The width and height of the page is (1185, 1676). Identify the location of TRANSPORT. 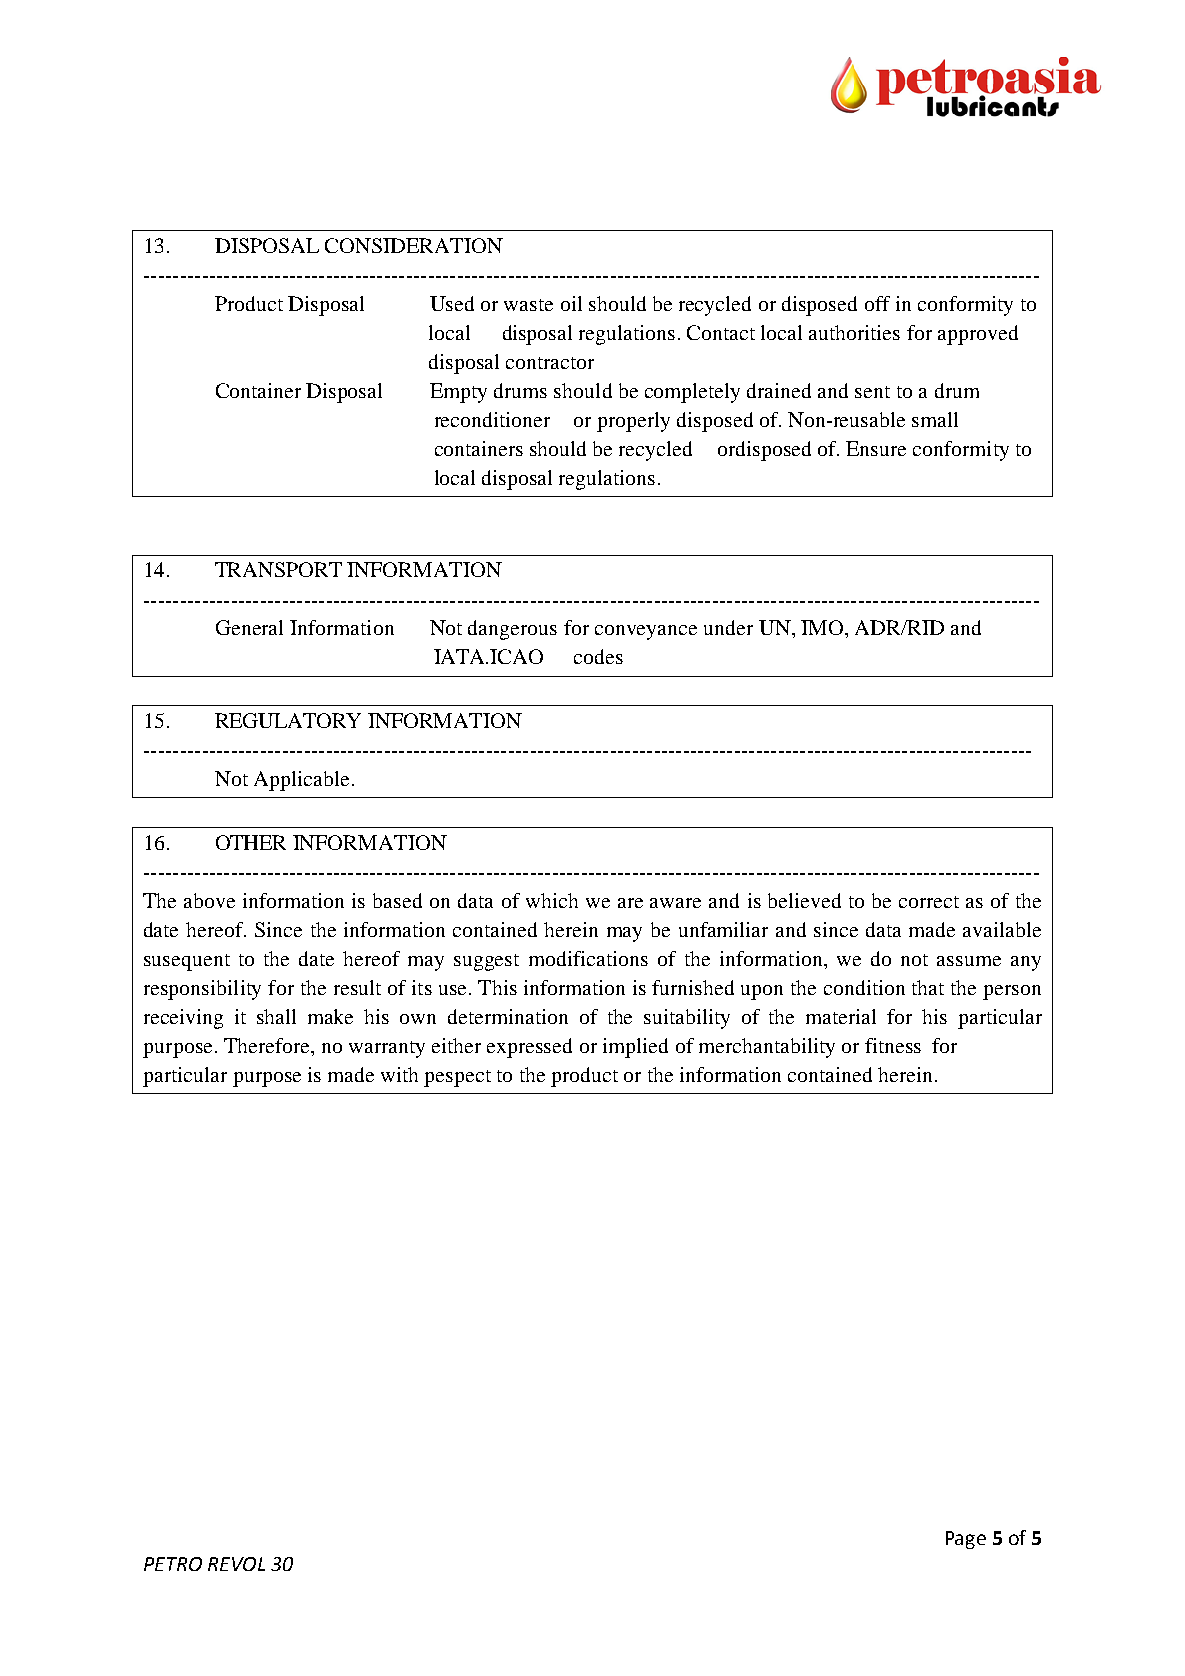
(278, 569).
